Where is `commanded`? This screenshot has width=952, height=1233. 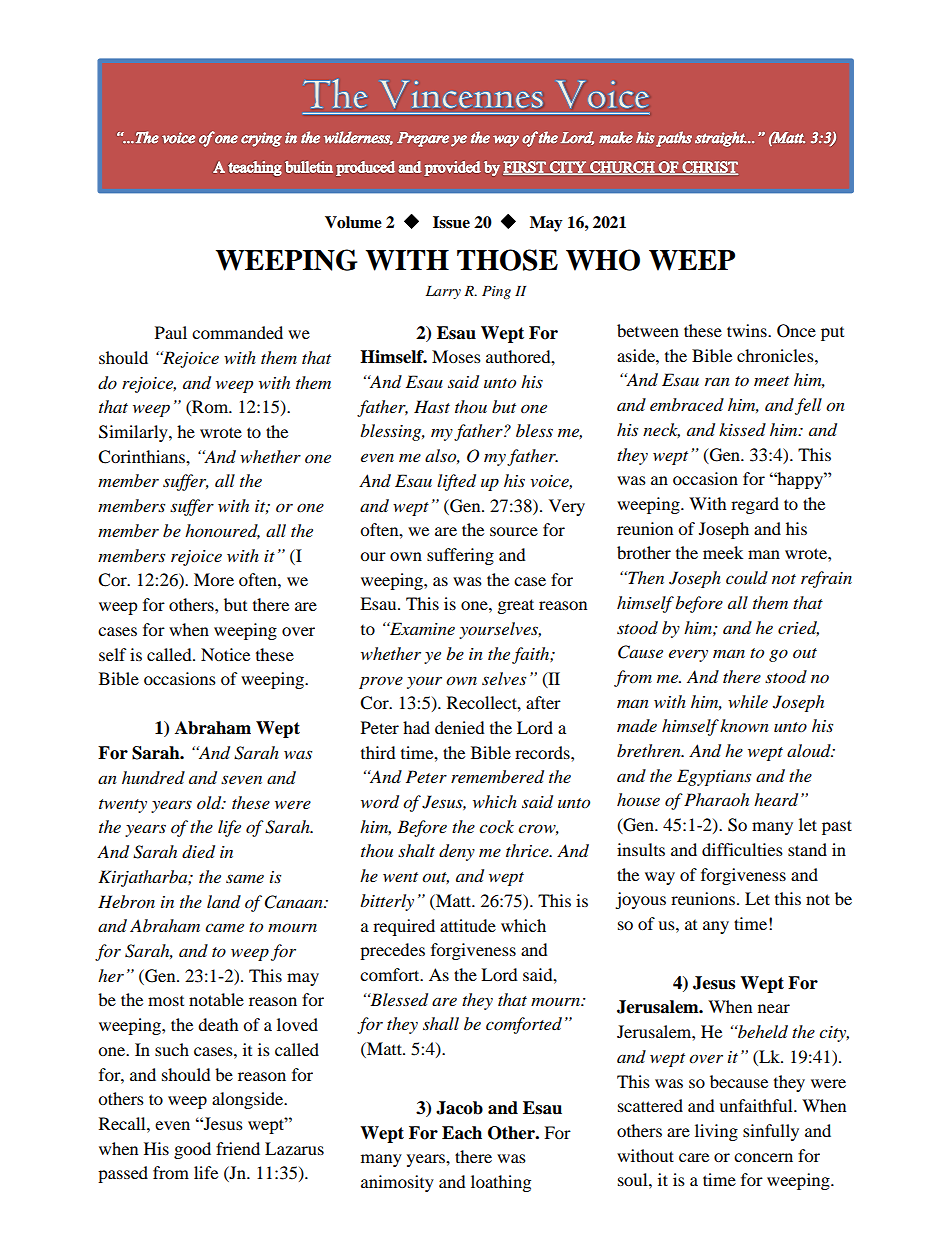
commanded is located at coordinates (237, 332).
